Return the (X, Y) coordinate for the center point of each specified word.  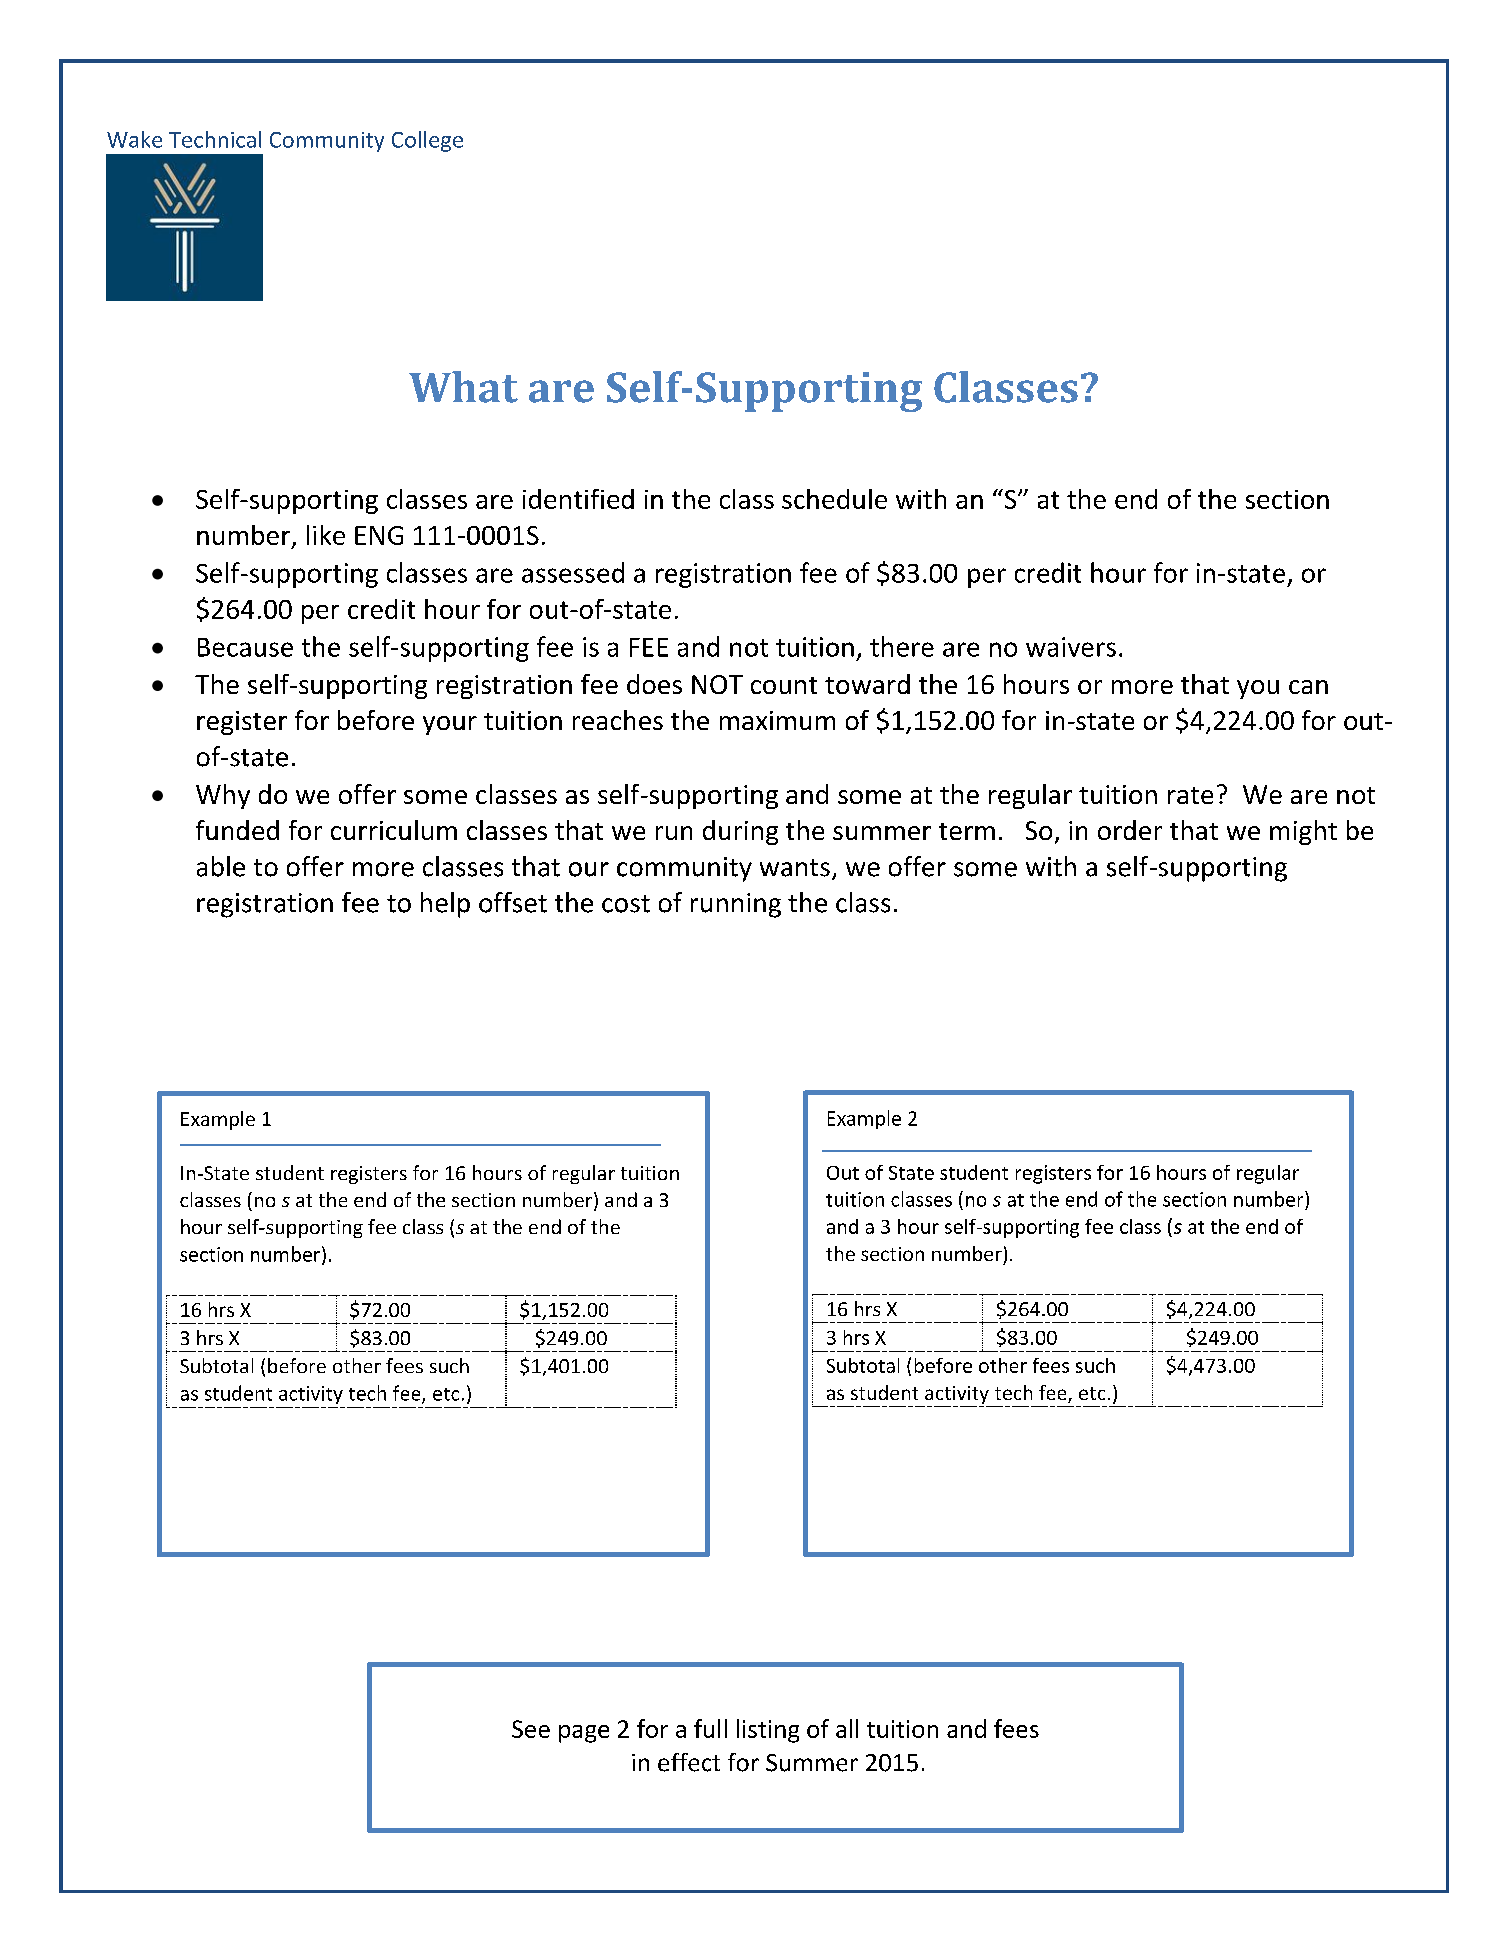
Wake (134, 139)
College (427, 141)
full (710, 1728)
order (1130, 830)
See (531, 1729)
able (221, 866)
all (847, 1728)
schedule (834, 499)
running (736, 905)
